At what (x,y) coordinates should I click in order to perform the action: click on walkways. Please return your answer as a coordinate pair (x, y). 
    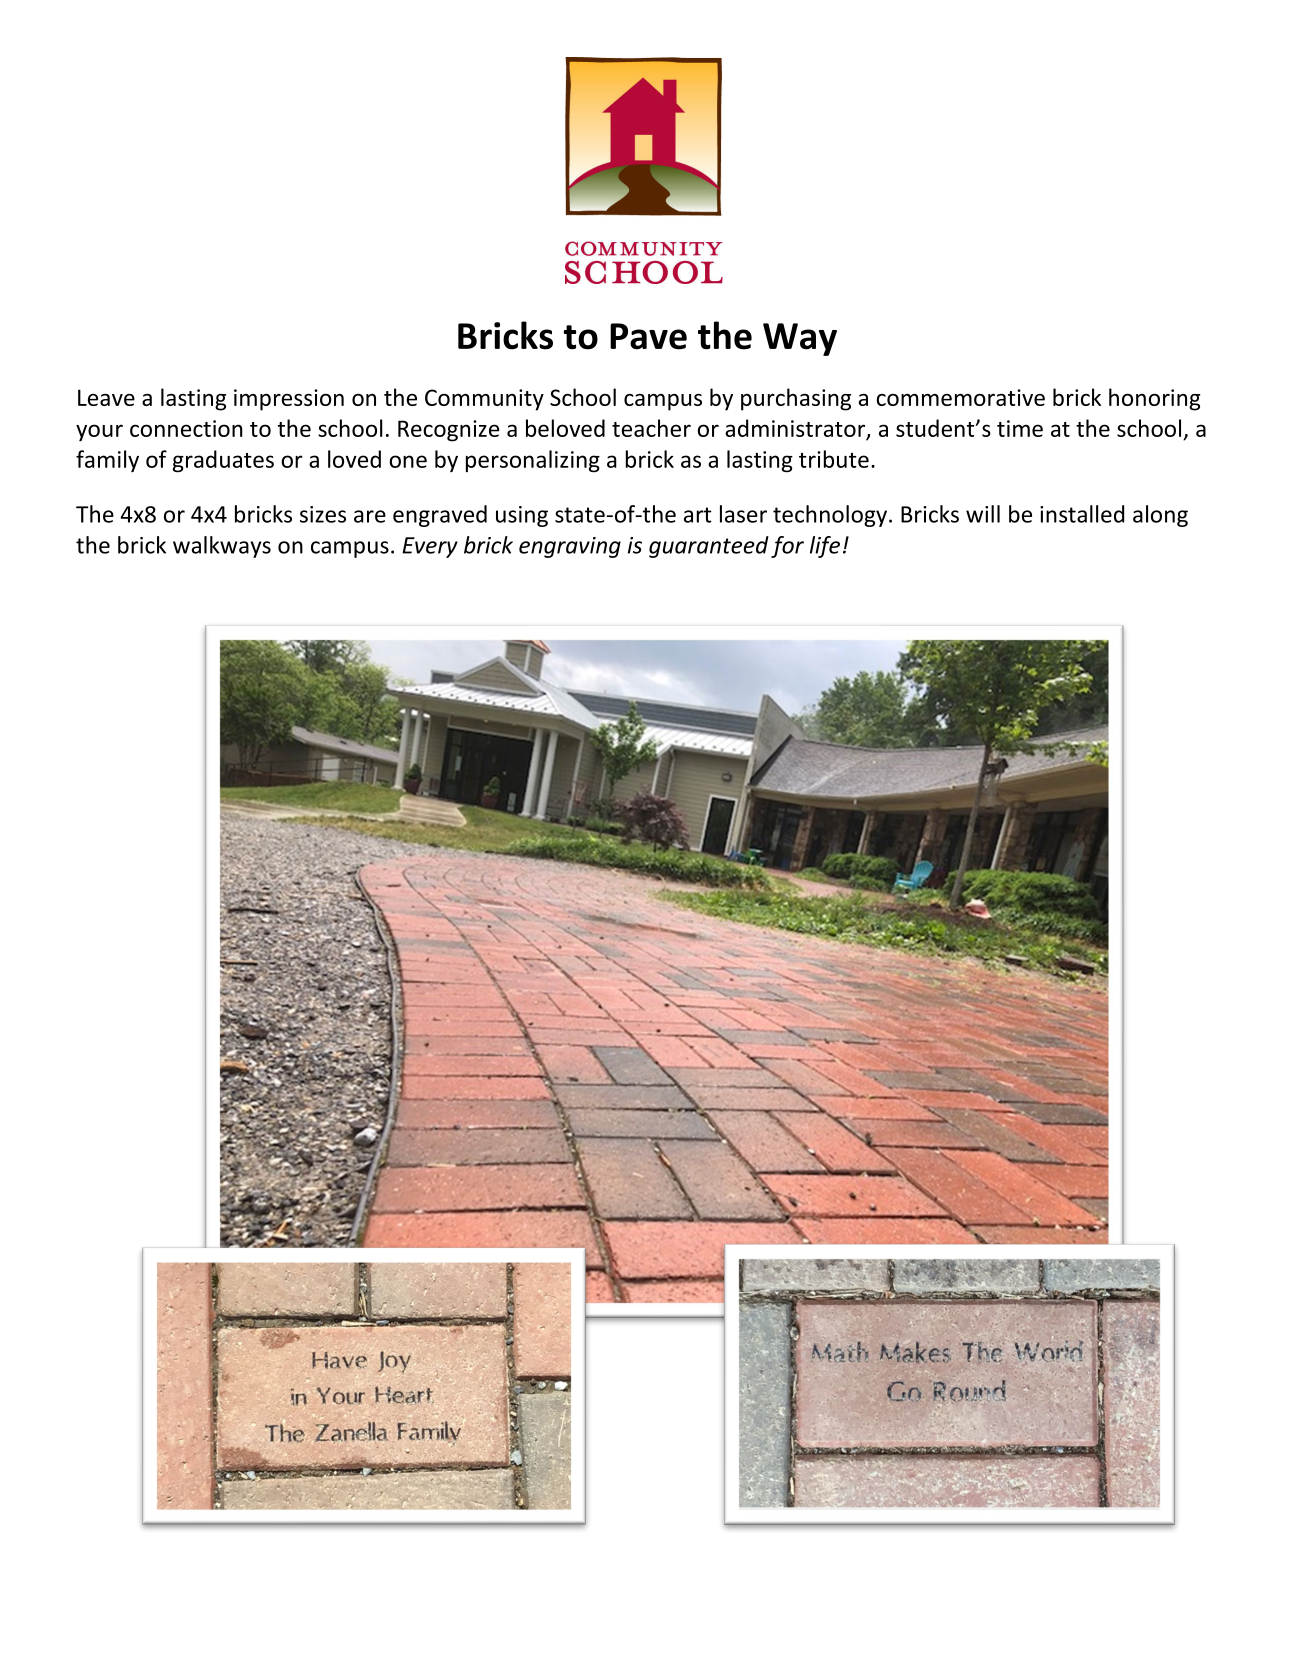
    Looking at the image, I should click on (222, 547).
